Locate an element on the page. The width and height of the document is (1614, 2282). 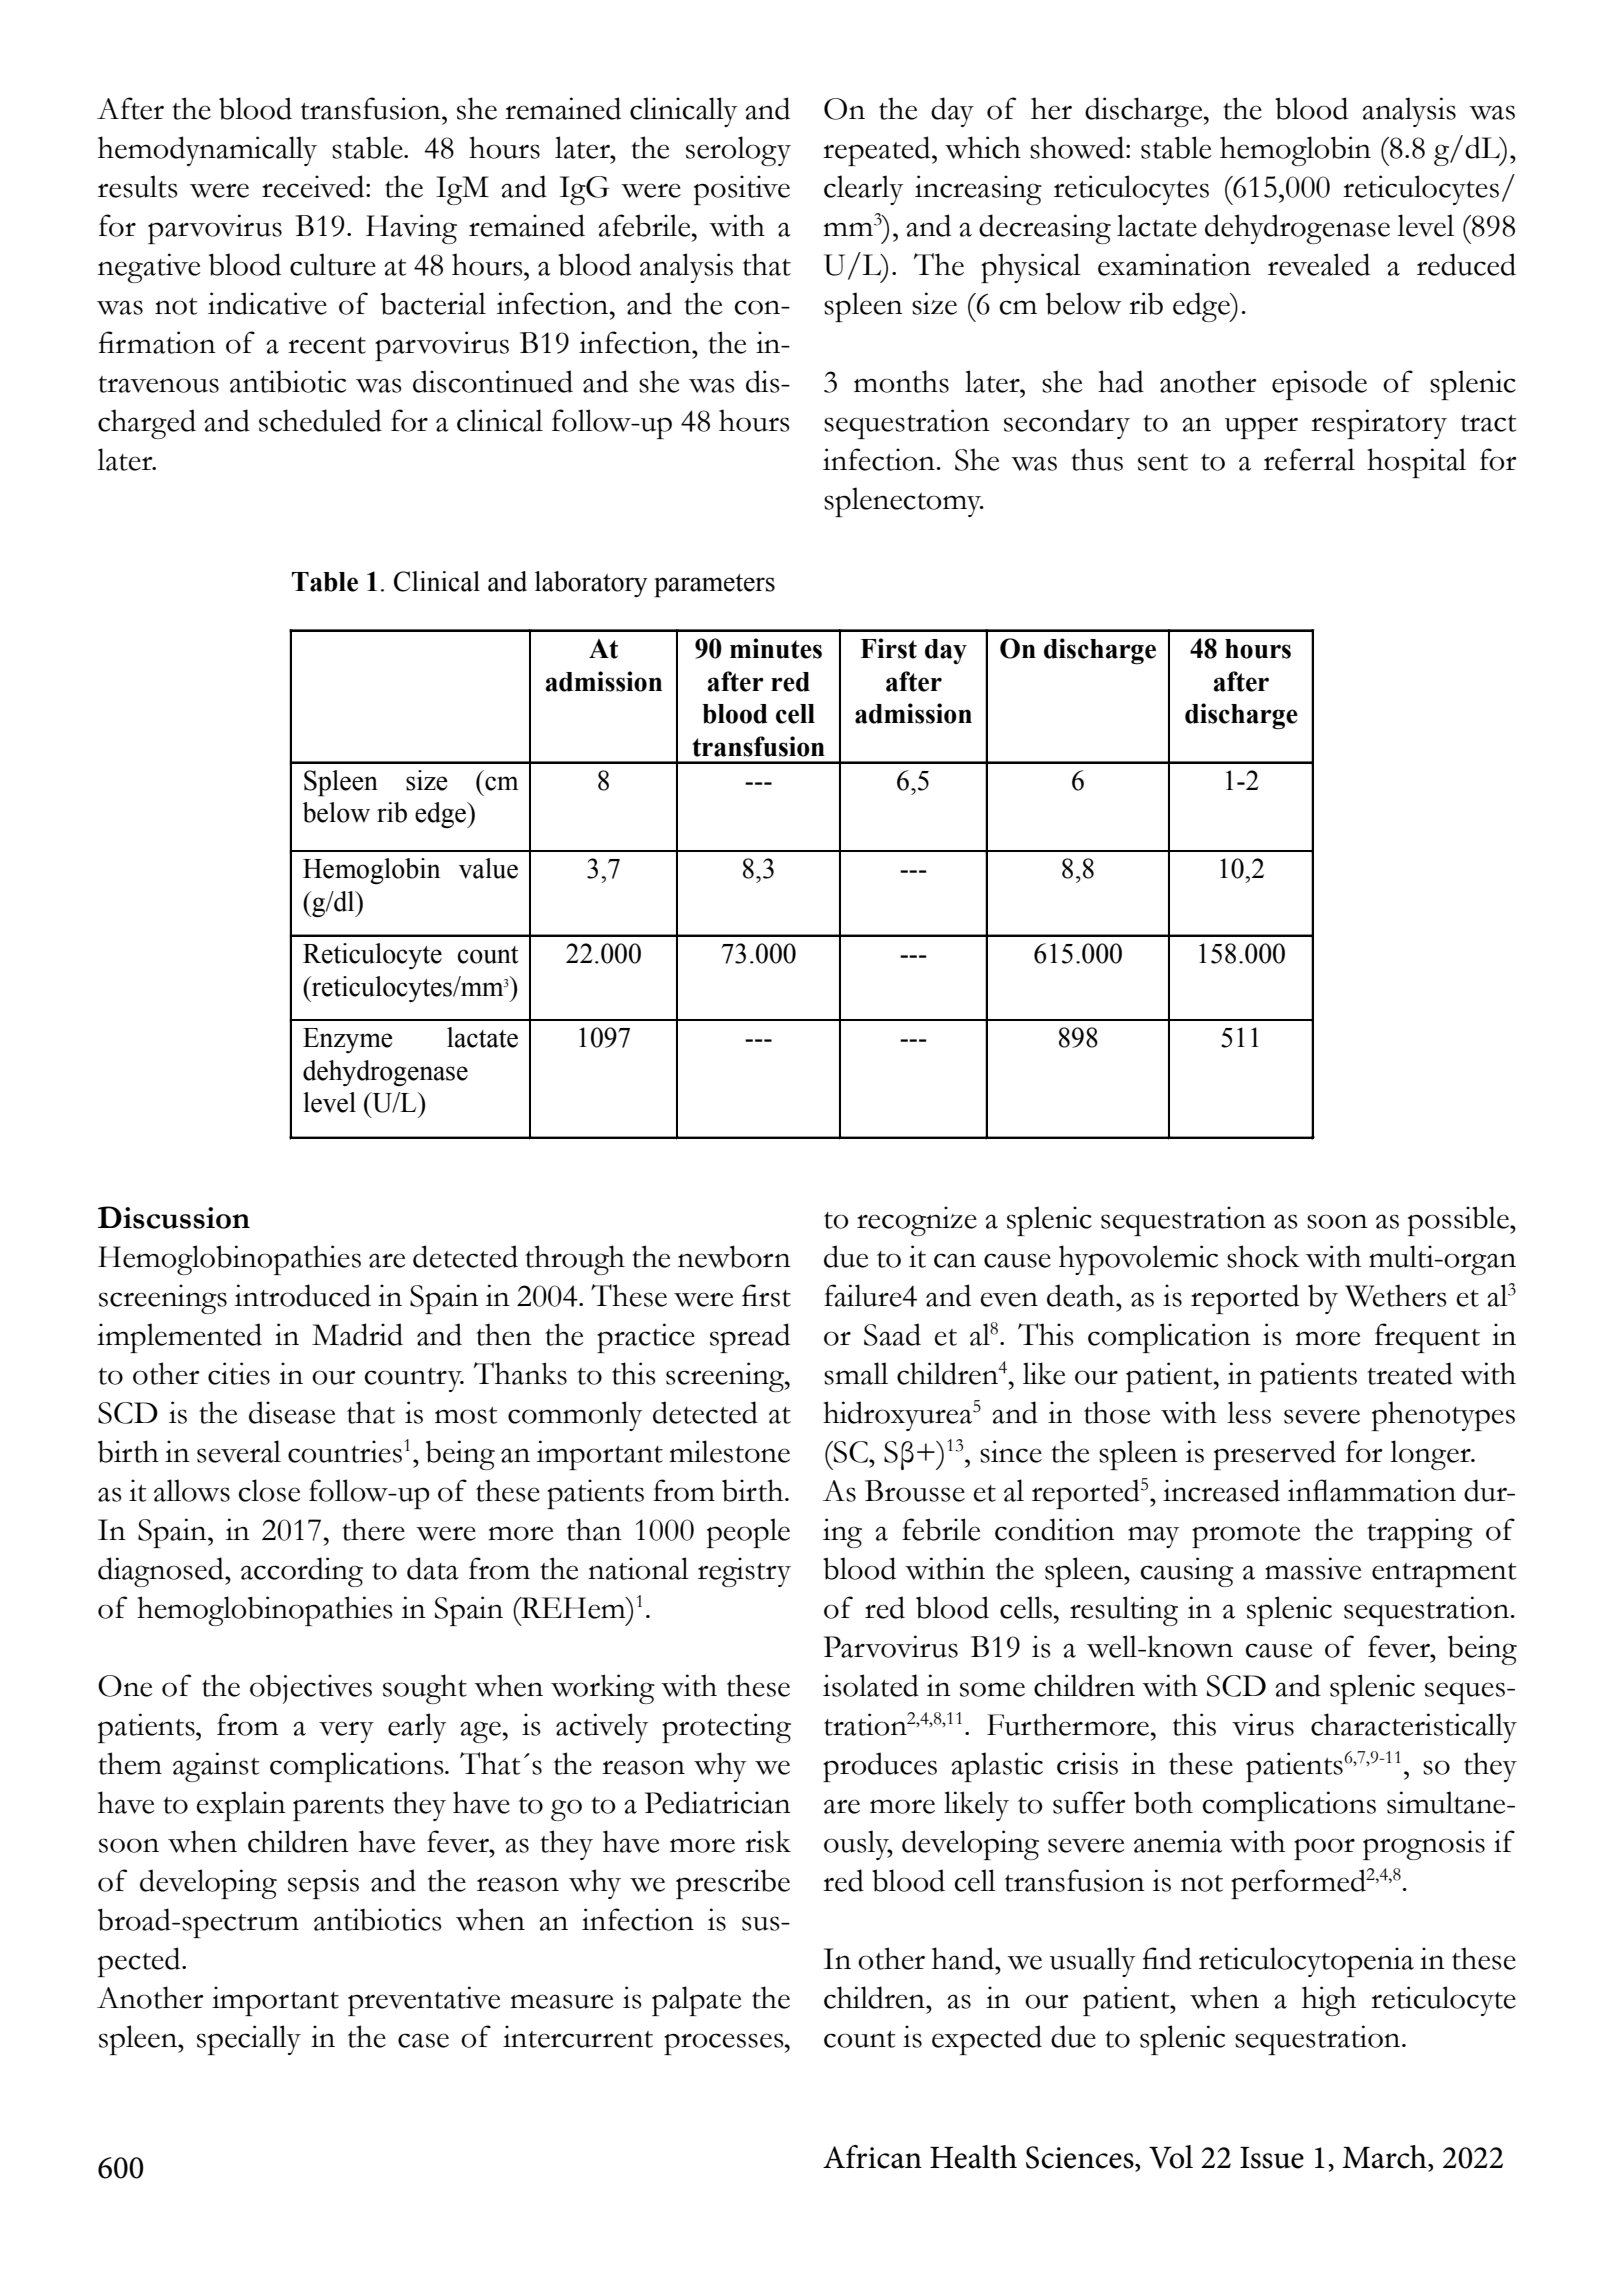
received is located at coordinates (314, 186).
